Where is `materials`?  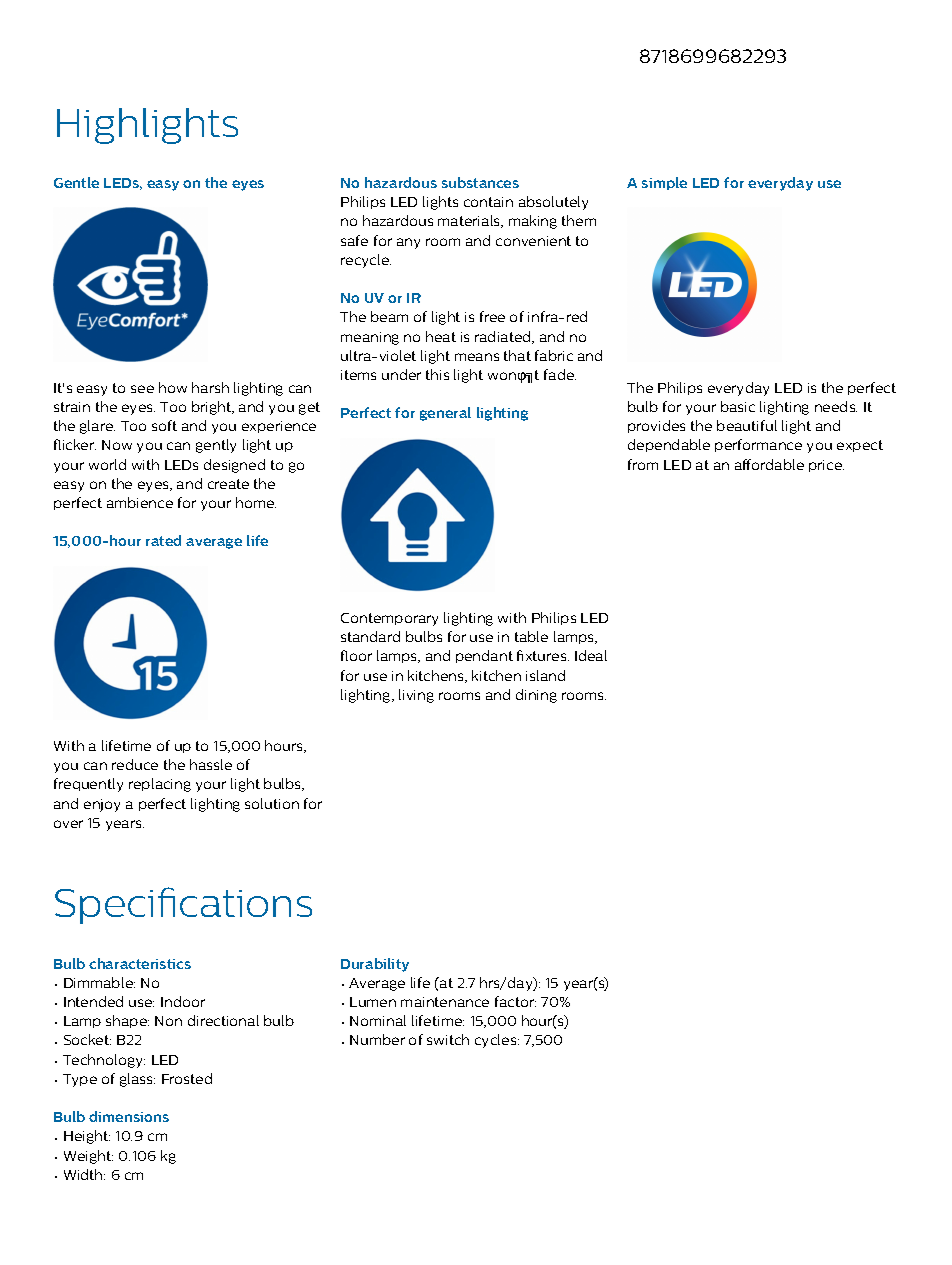
materials is located at coordinates (470, 221).
